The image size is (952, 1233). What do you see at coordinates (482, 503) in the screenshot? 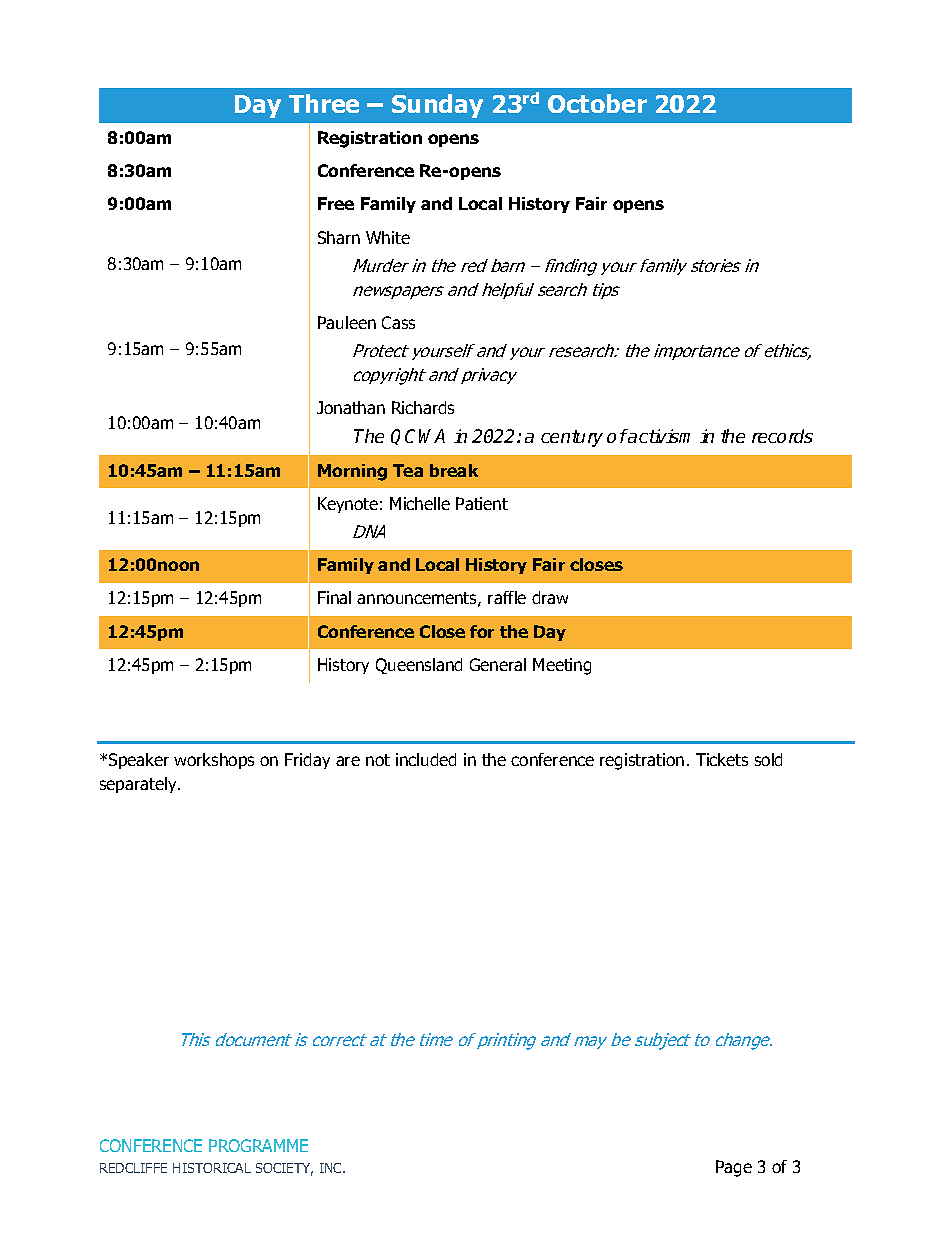
I see `Patient` at bounding box center [482, 503].
